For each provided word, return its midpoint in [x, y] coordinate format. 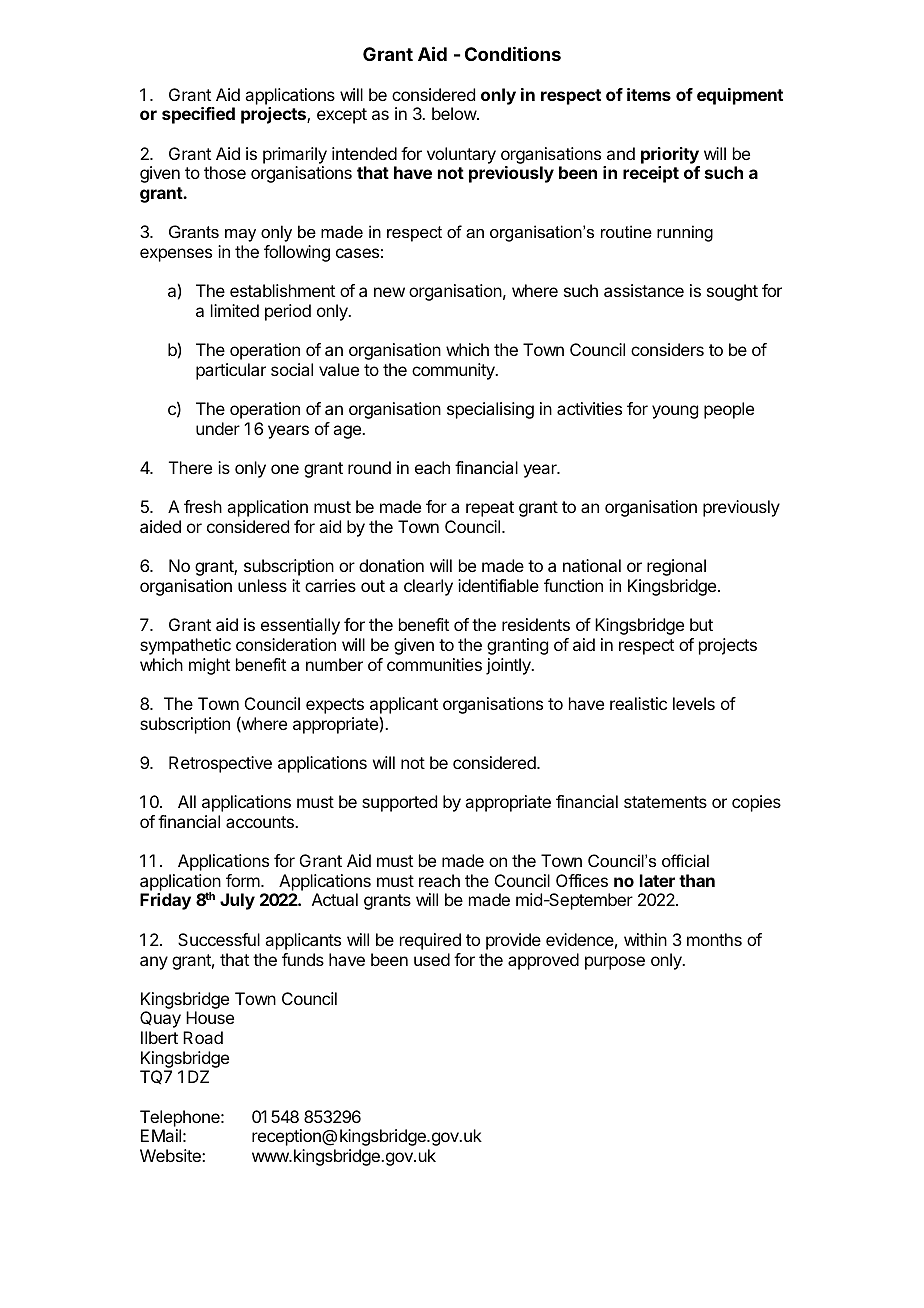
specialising [490, 410]
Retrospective [220, 764]
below [455, 113]
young [675, 412]
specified [198, 115]
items [649, 94]
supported [399, 803]
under [218, 428]
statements [665, 802]
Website [171, 1155]
